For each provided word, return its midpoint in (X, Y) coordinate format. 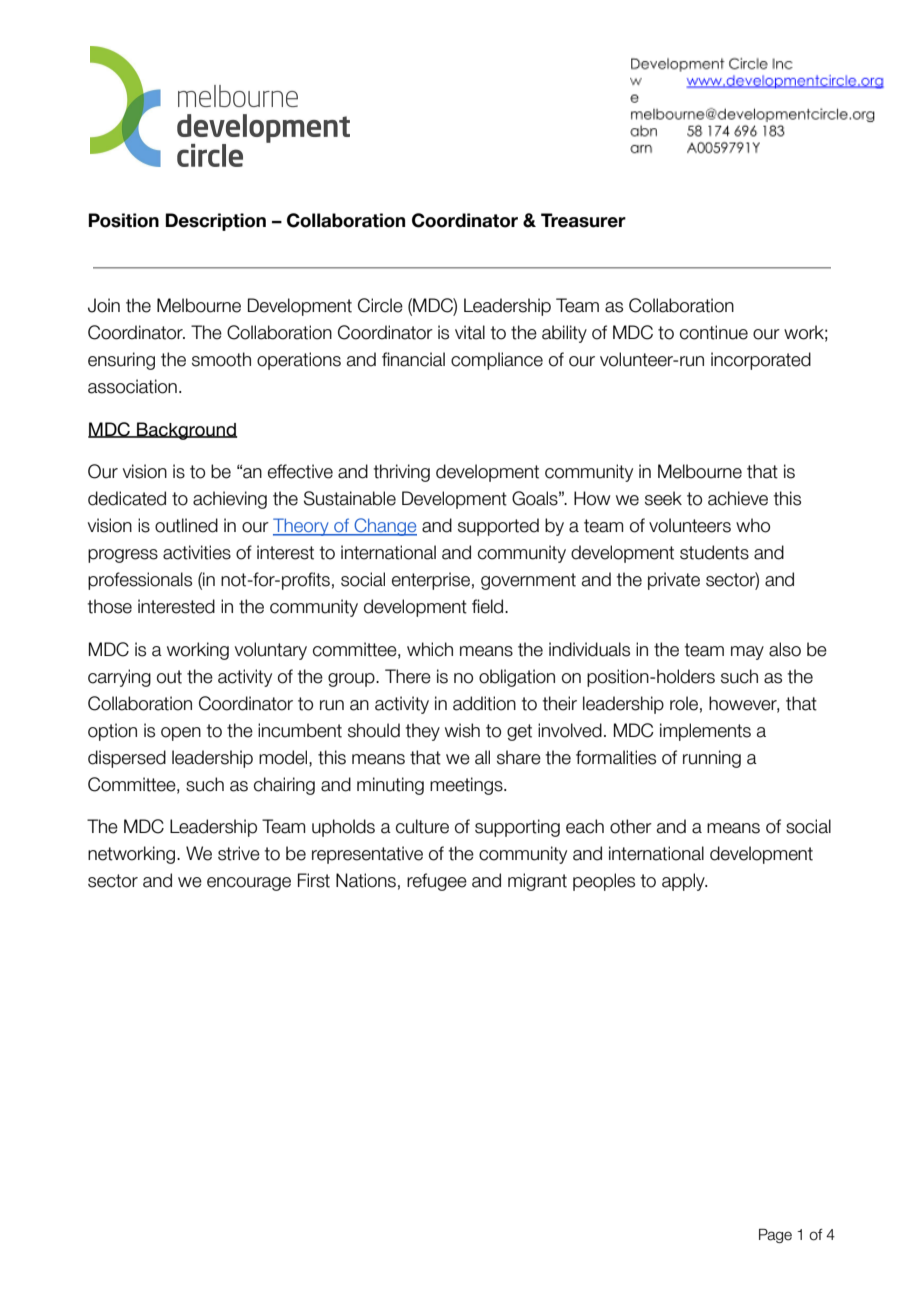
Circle (380, 305)
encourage (249, 884)
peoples (604, 882)
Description (216, 222)
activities (197, 552)
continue (714, 332)
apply (684, 882)
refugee (437, 882)
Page (775, 1236)
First (314, 880)
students (714, 552)
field (489, 606)
